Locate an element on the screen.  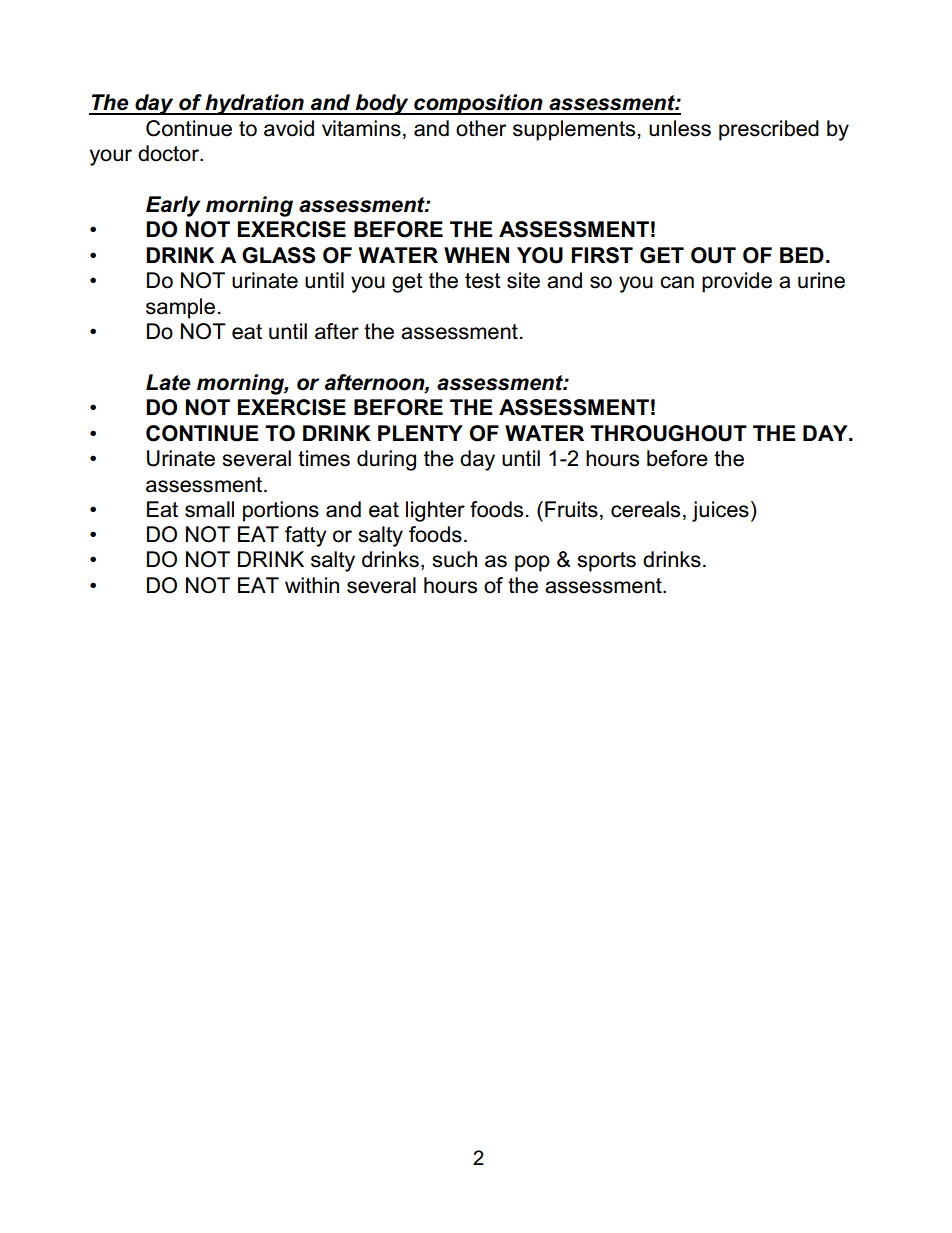
such is located at coordinates (454, 559).
